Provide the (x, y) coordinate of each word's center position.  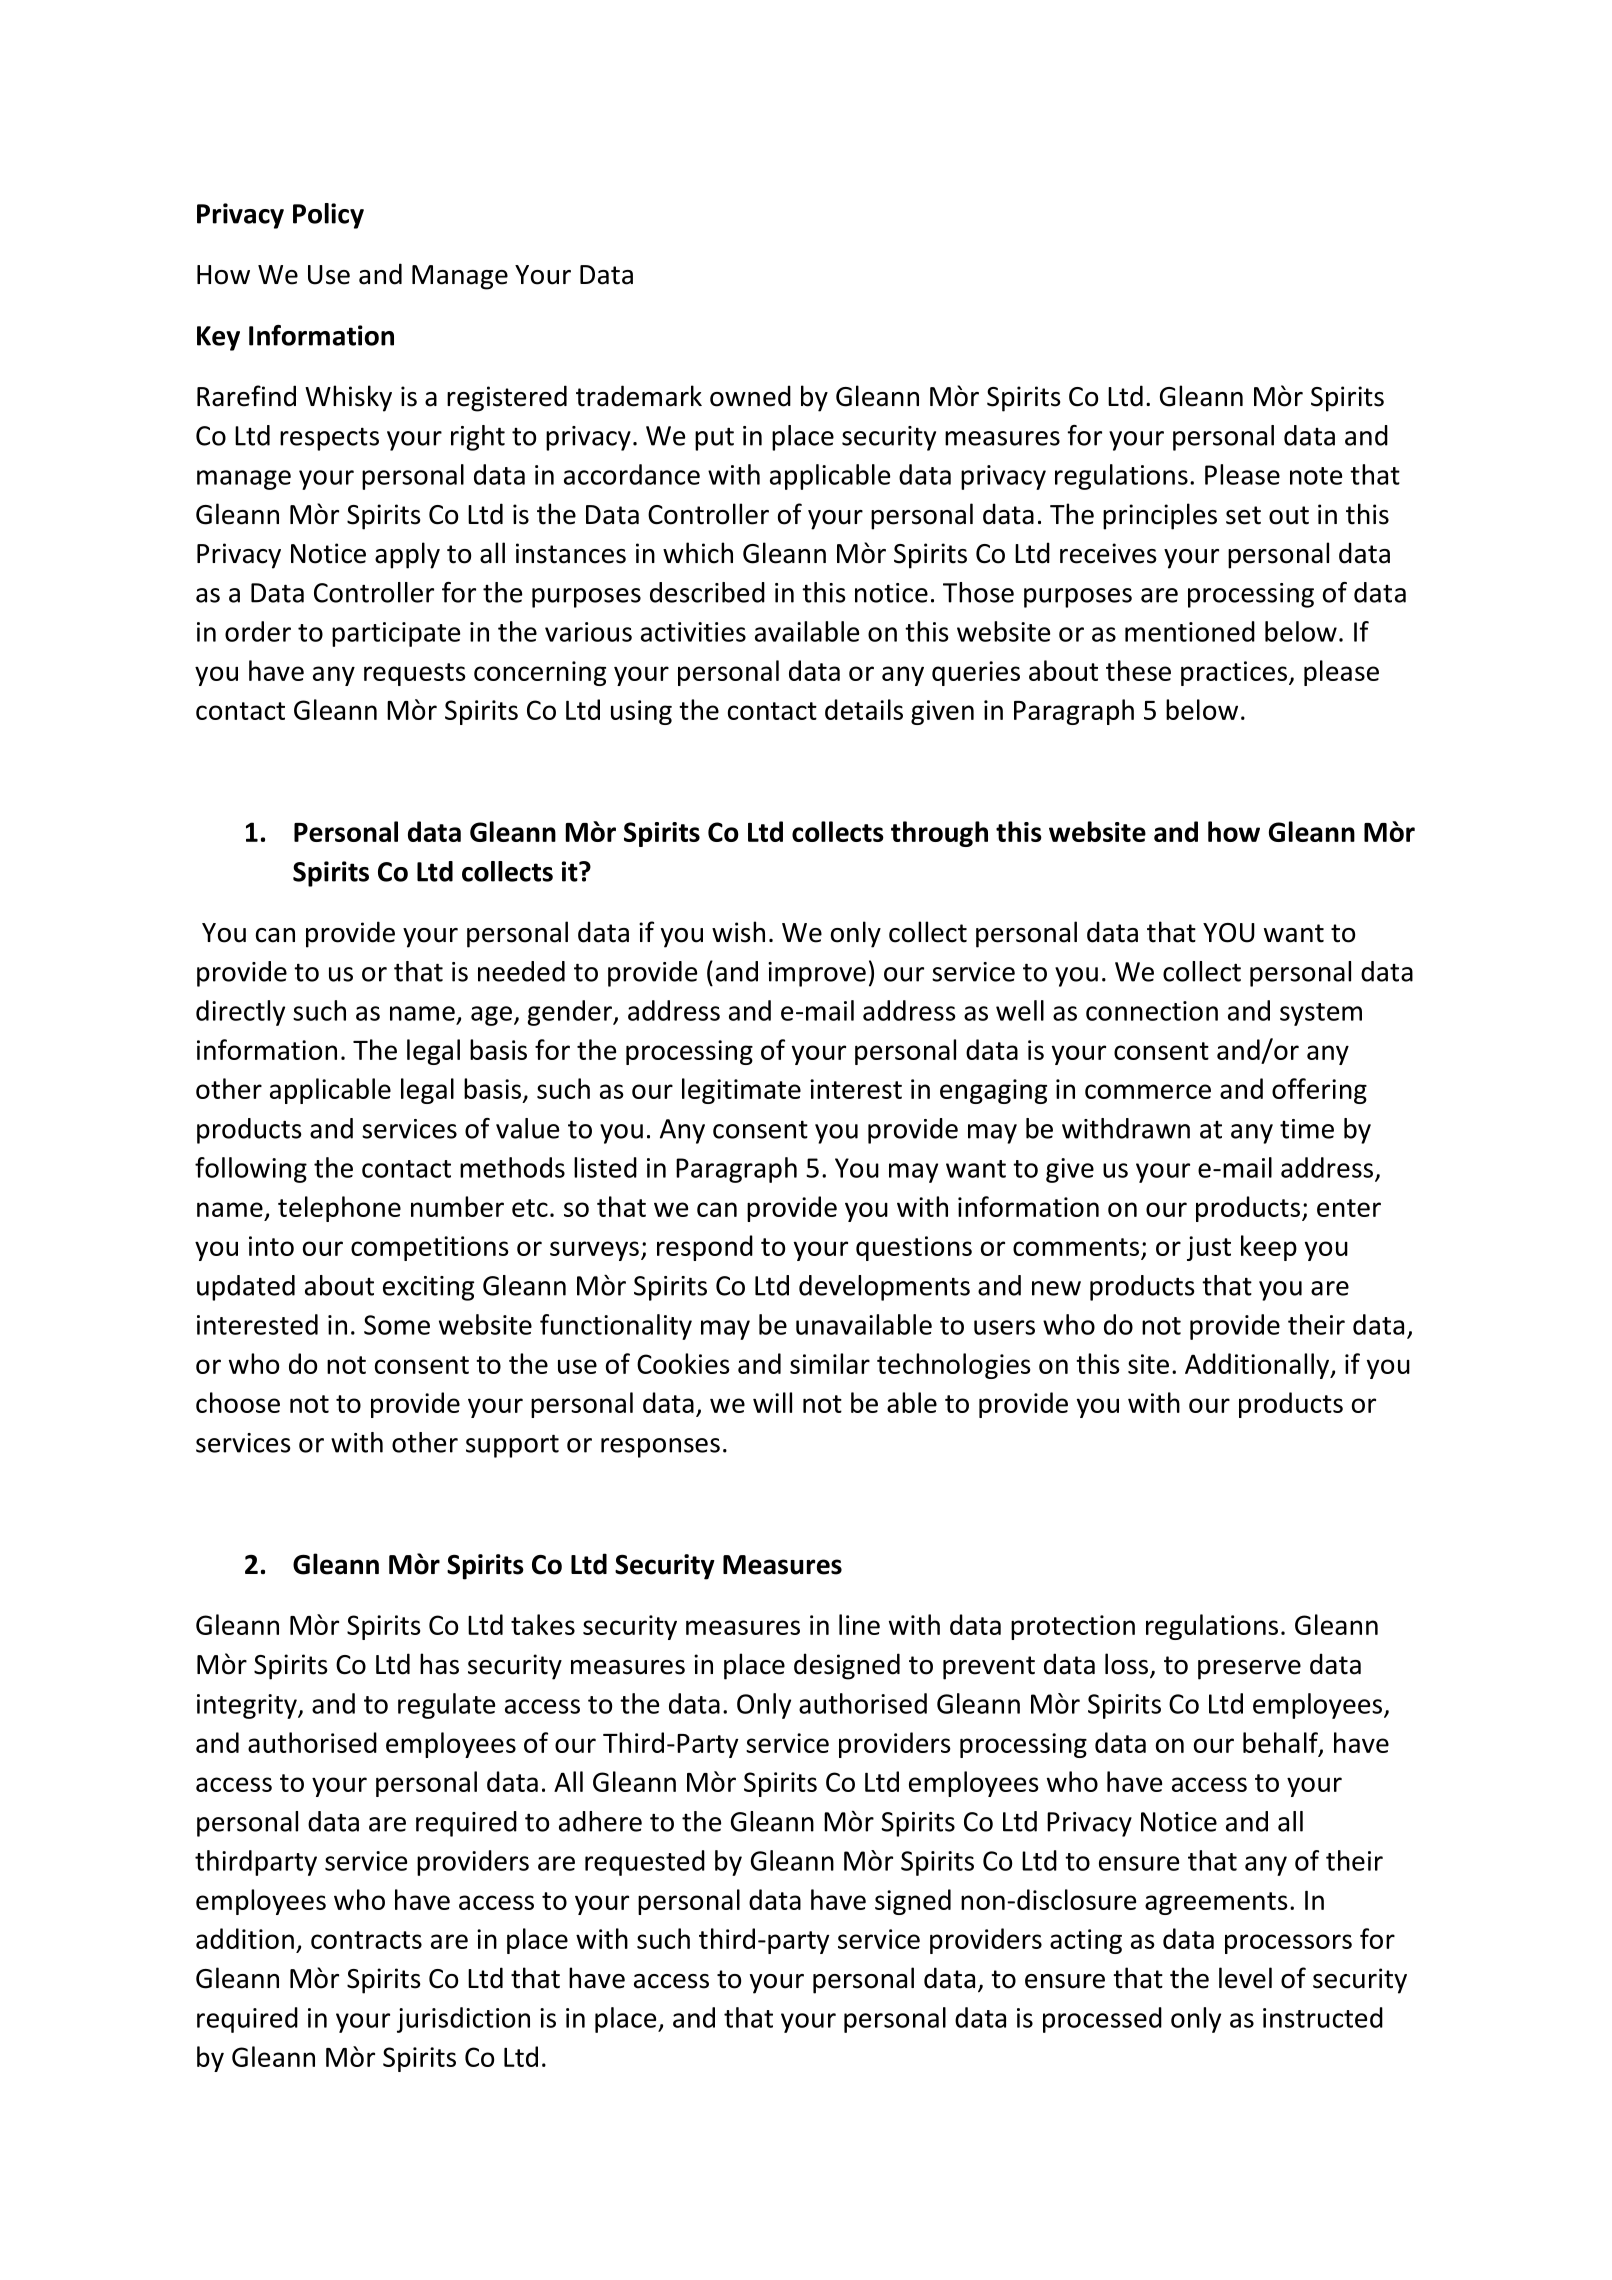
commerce (1148, 1091)
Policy (328, 216)
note (1316, 476)
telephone (339, 1209)
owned (750, 396)
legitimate (741, 1091)
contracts (366, 1940)
